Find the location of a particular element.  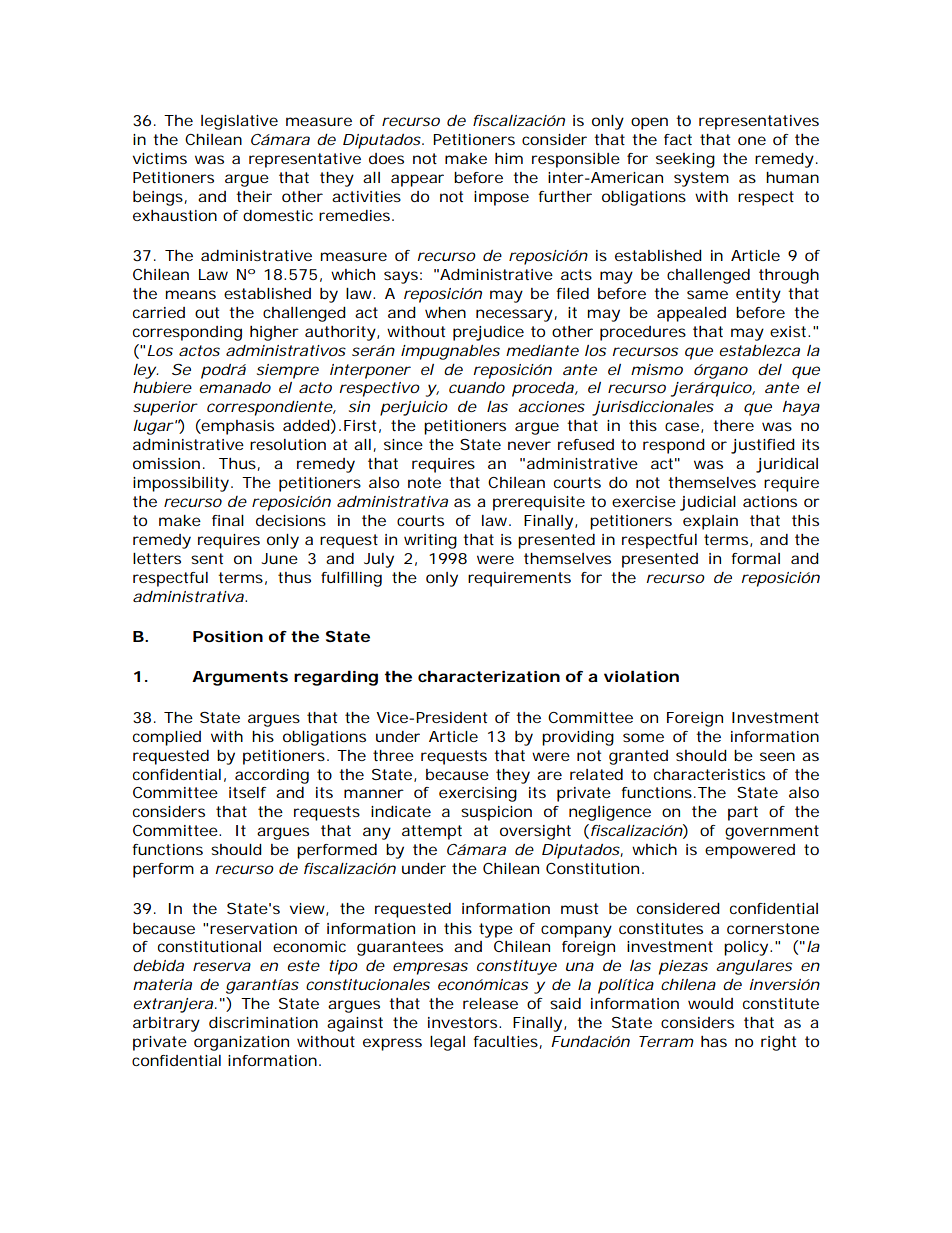

complied is located at coordinates (167, 738).
